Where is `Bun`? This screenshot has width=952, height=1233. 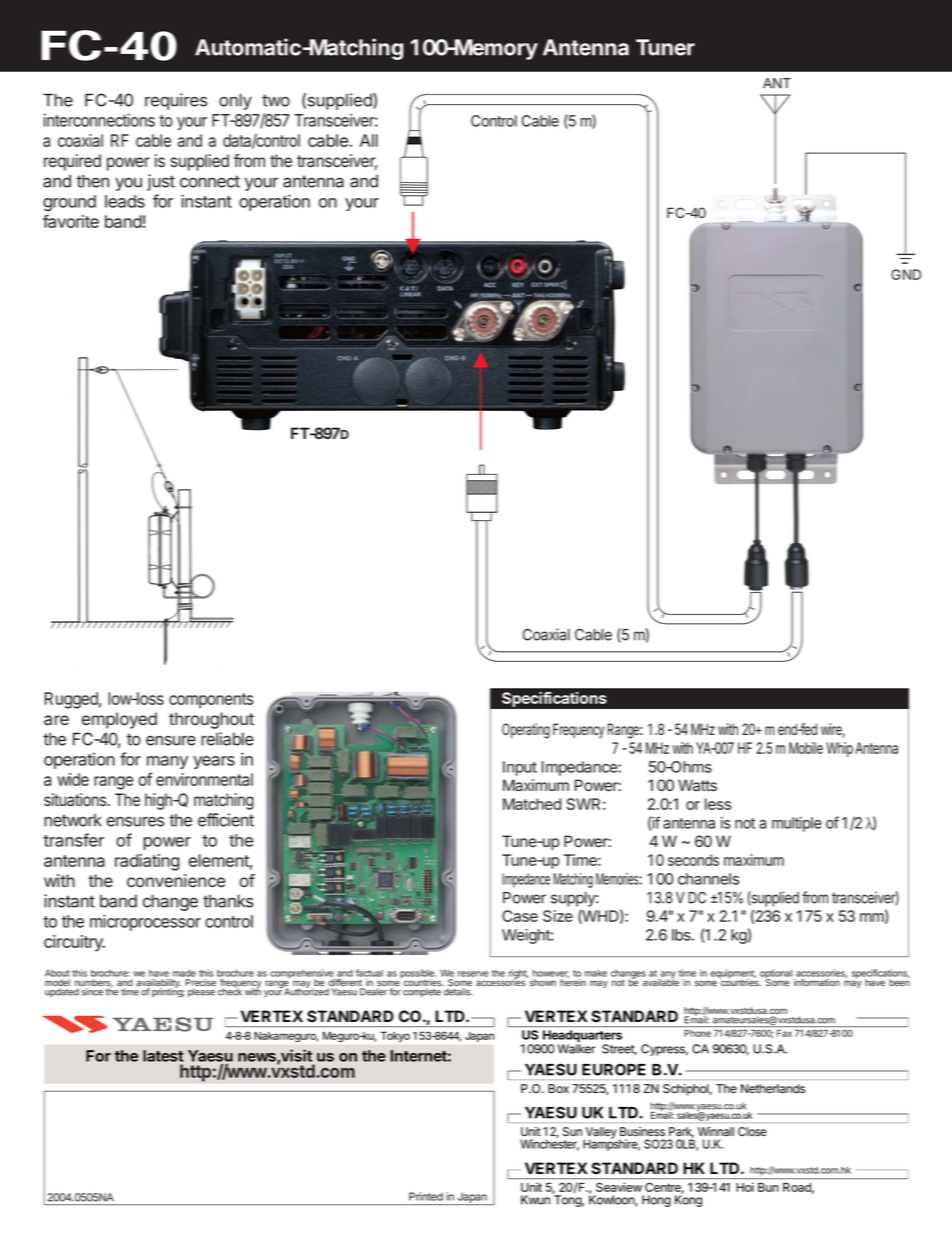 Bun is located at coordinates (768, 1187).
